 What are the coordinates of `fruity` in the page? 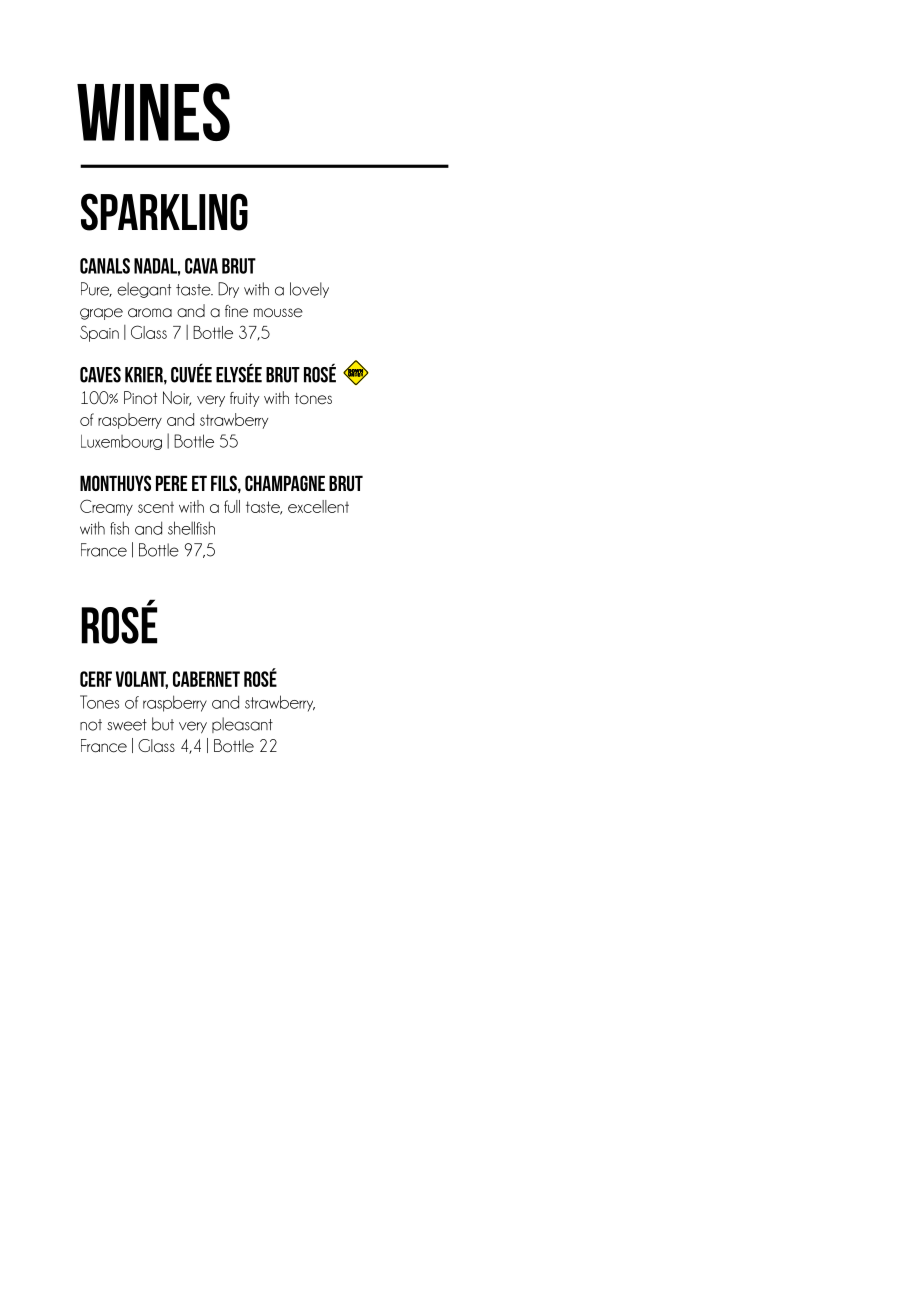 It's located at (245, 399).
